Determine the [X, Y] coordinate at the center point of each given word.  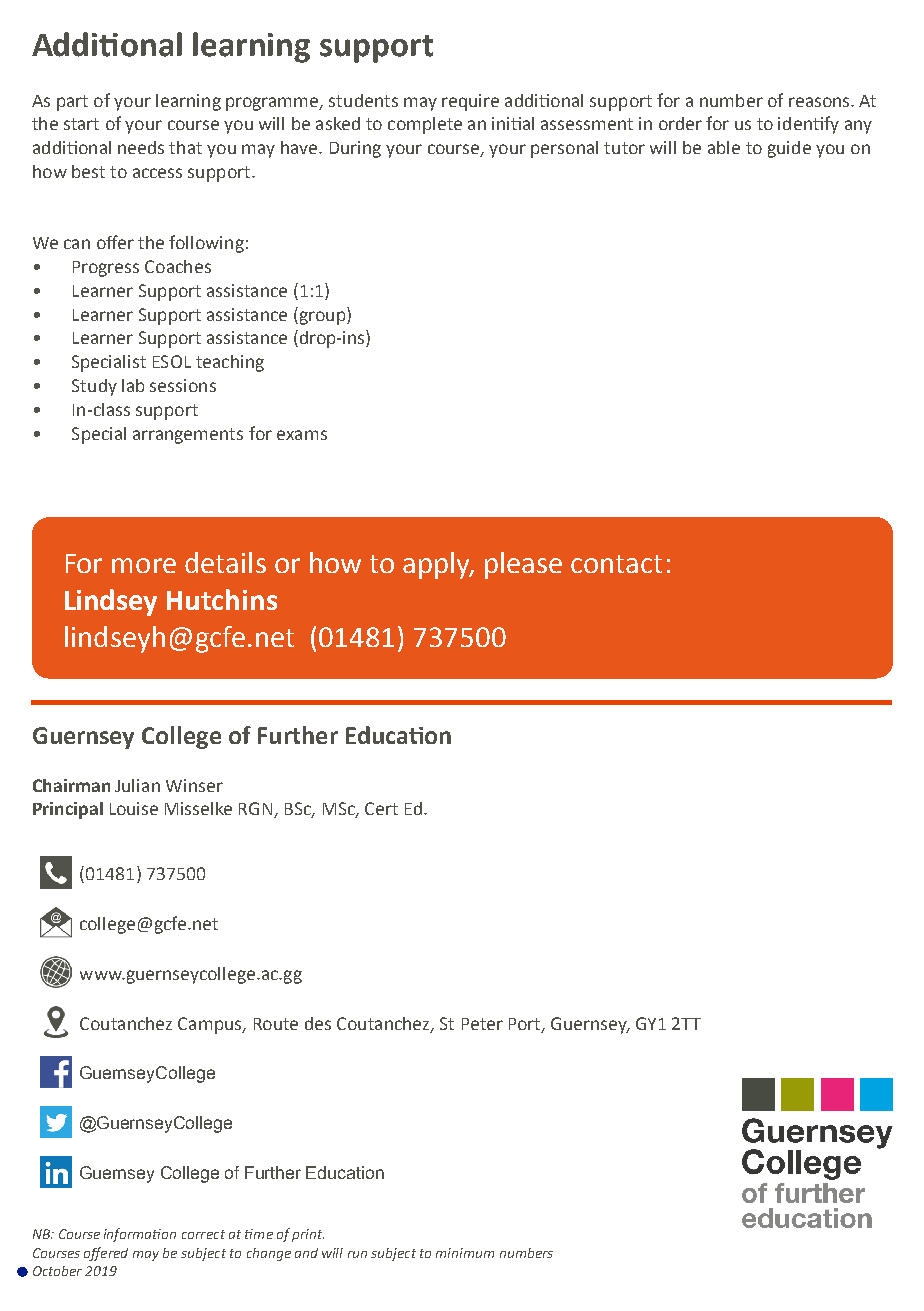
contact [616, 564]
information [140, 1235]
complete [425, 125]
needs [141, 147]
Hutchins [222, 599]
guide [789, 149]
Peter [482, 1024]
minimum [465, 1253]
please [523, 565]
